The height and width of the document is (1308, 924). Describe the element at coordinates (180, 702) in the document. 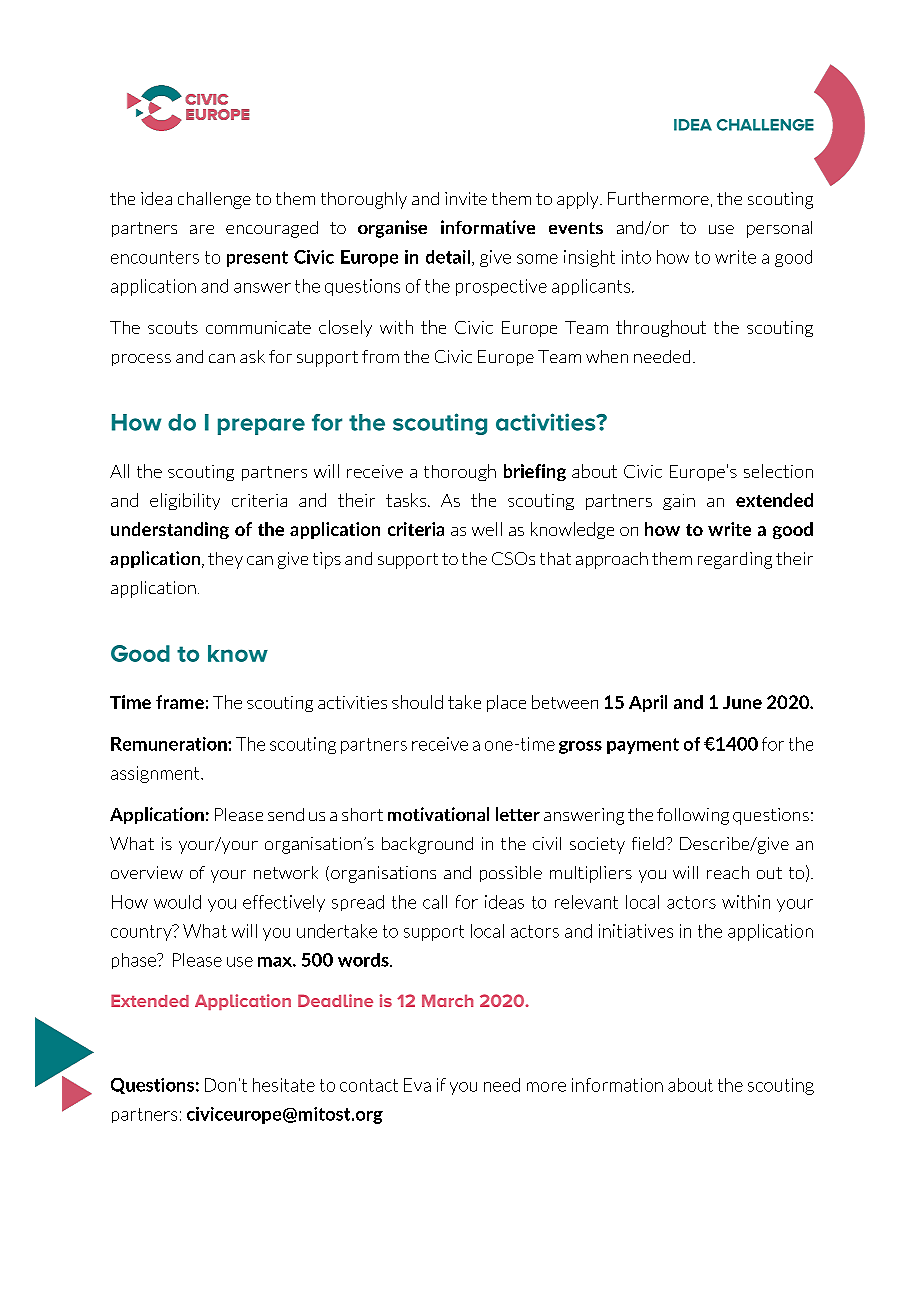

I see `frame` at that location.
